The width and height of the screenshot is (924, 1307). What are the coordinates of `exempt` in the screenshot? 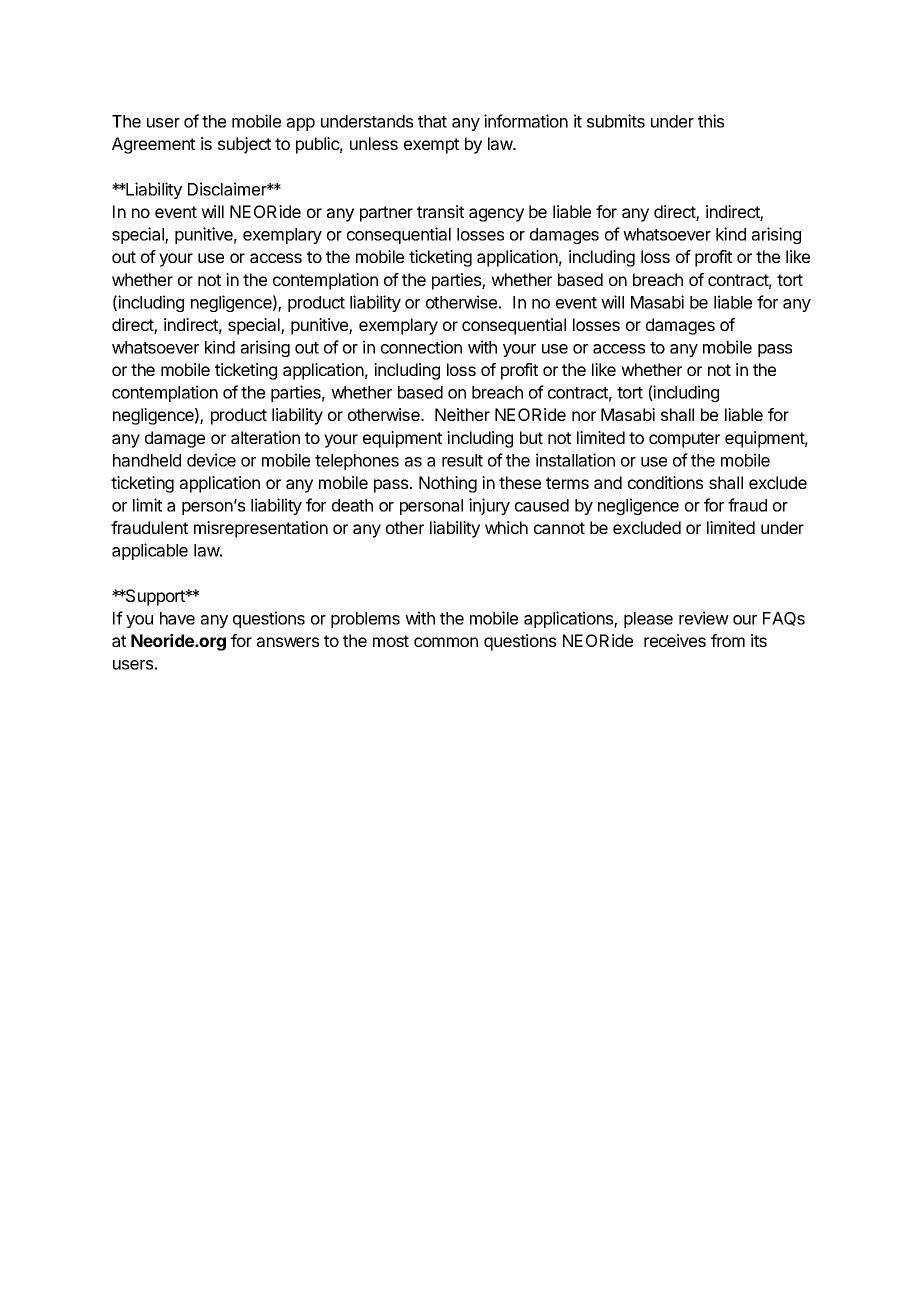 It's located at (431, 146).
